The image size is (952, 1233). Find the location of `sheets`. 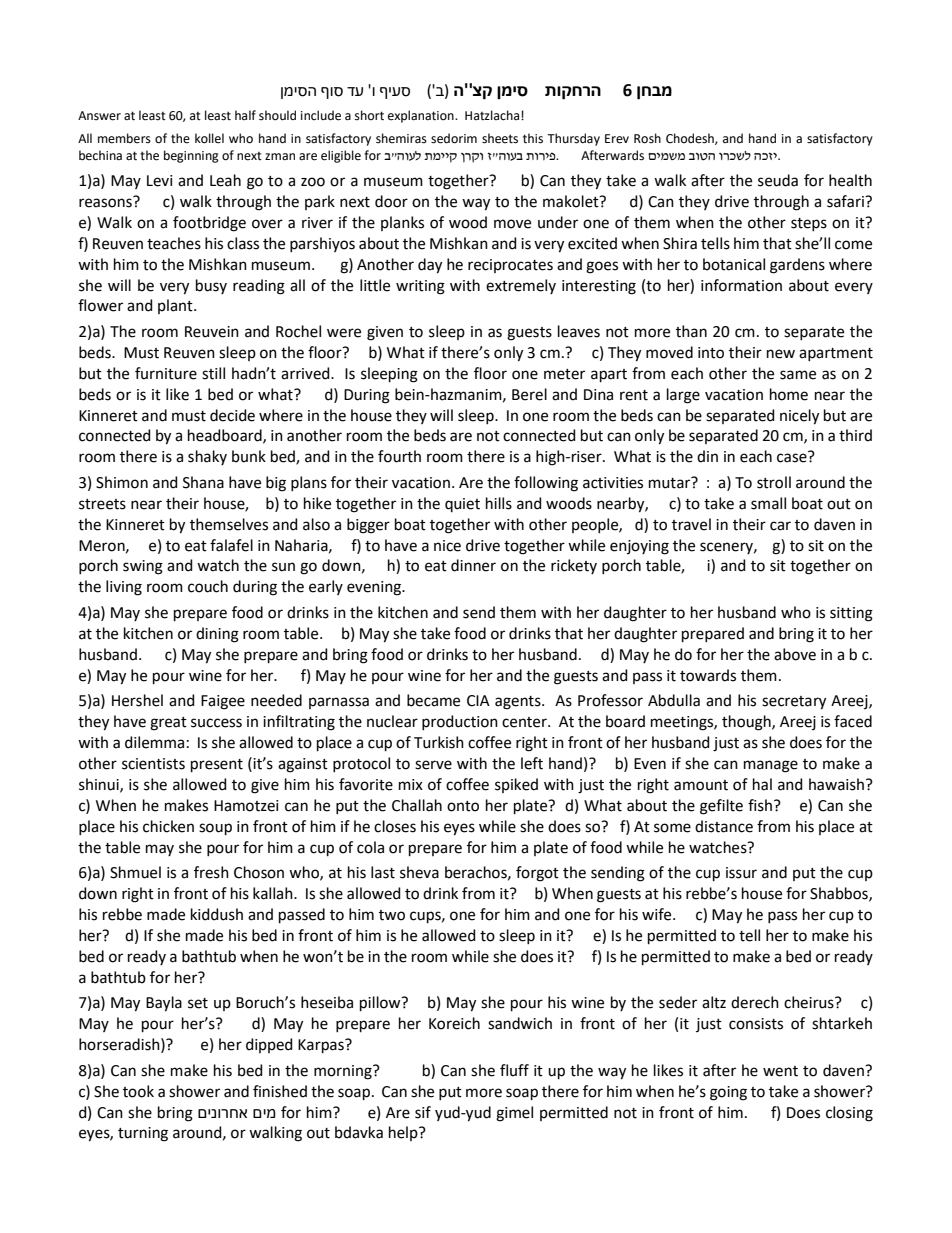

sheets is located at coordinates (500, 138).
